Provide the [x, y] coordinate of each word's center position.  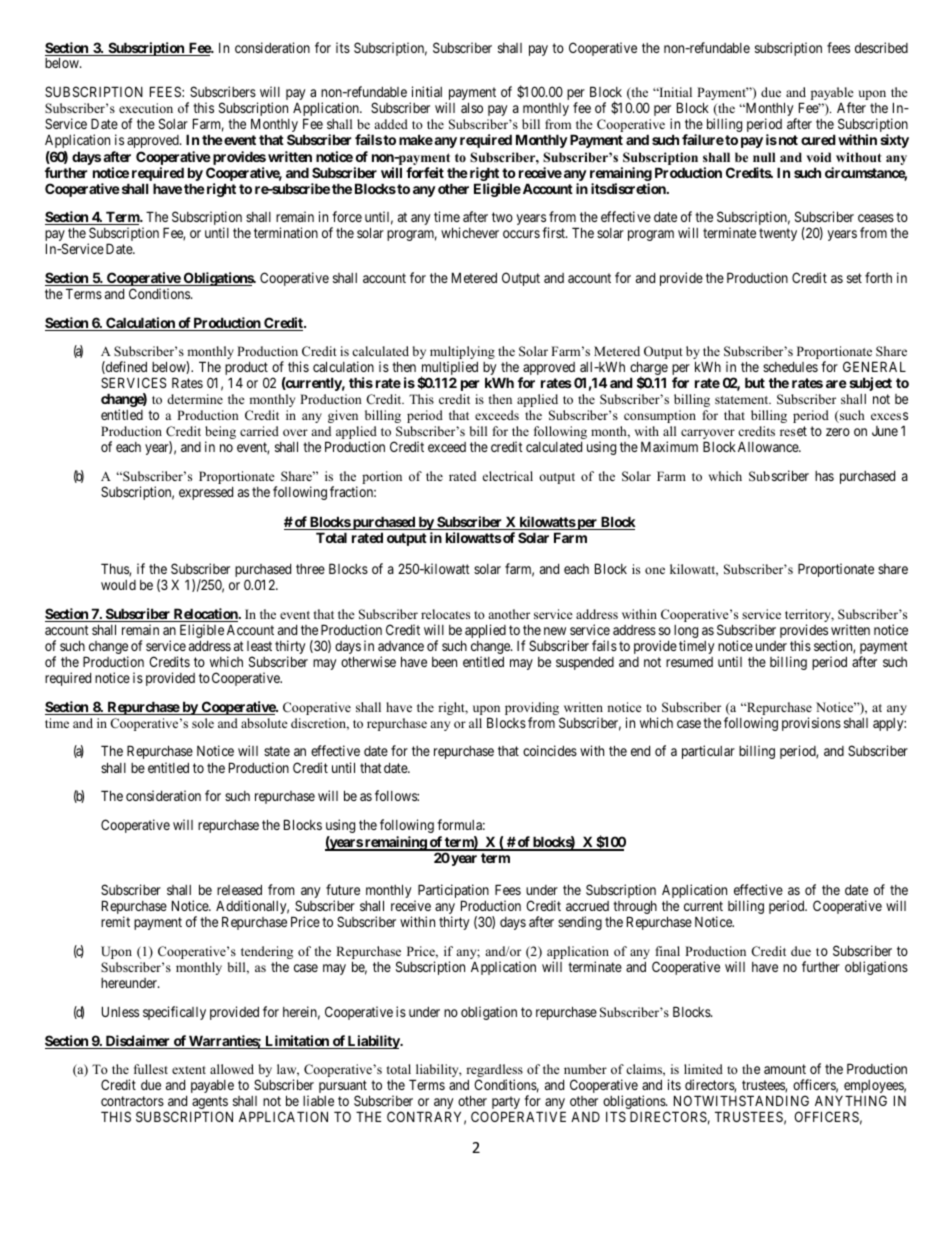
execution [146, 108]
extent [189, 1070]
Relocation [206, 615]
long [686, 633]
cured [818, 139]
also [472, 107]
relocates [445, 614]
